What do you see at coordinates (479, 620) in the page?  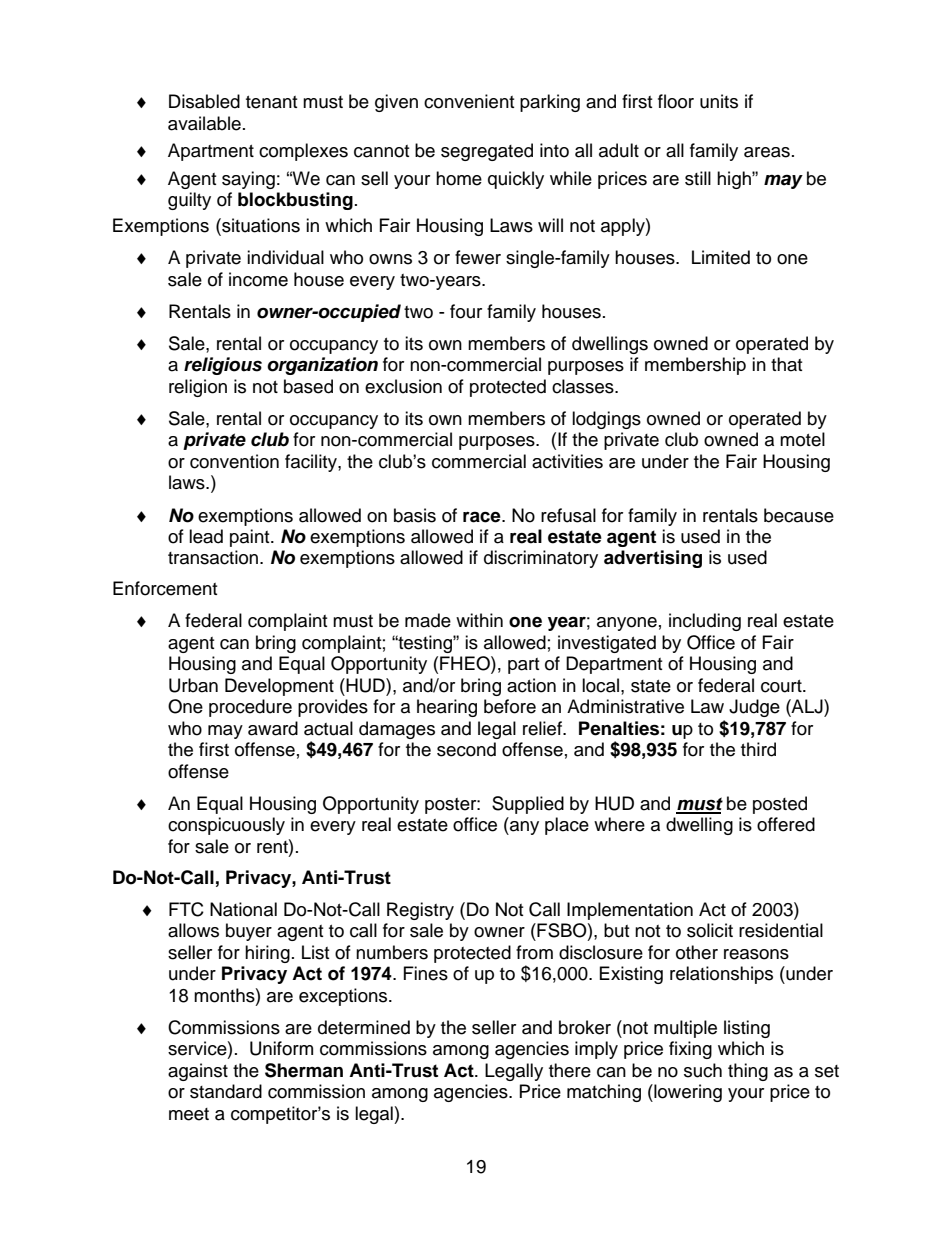 I see `within` at bounding box center [479, 620].
